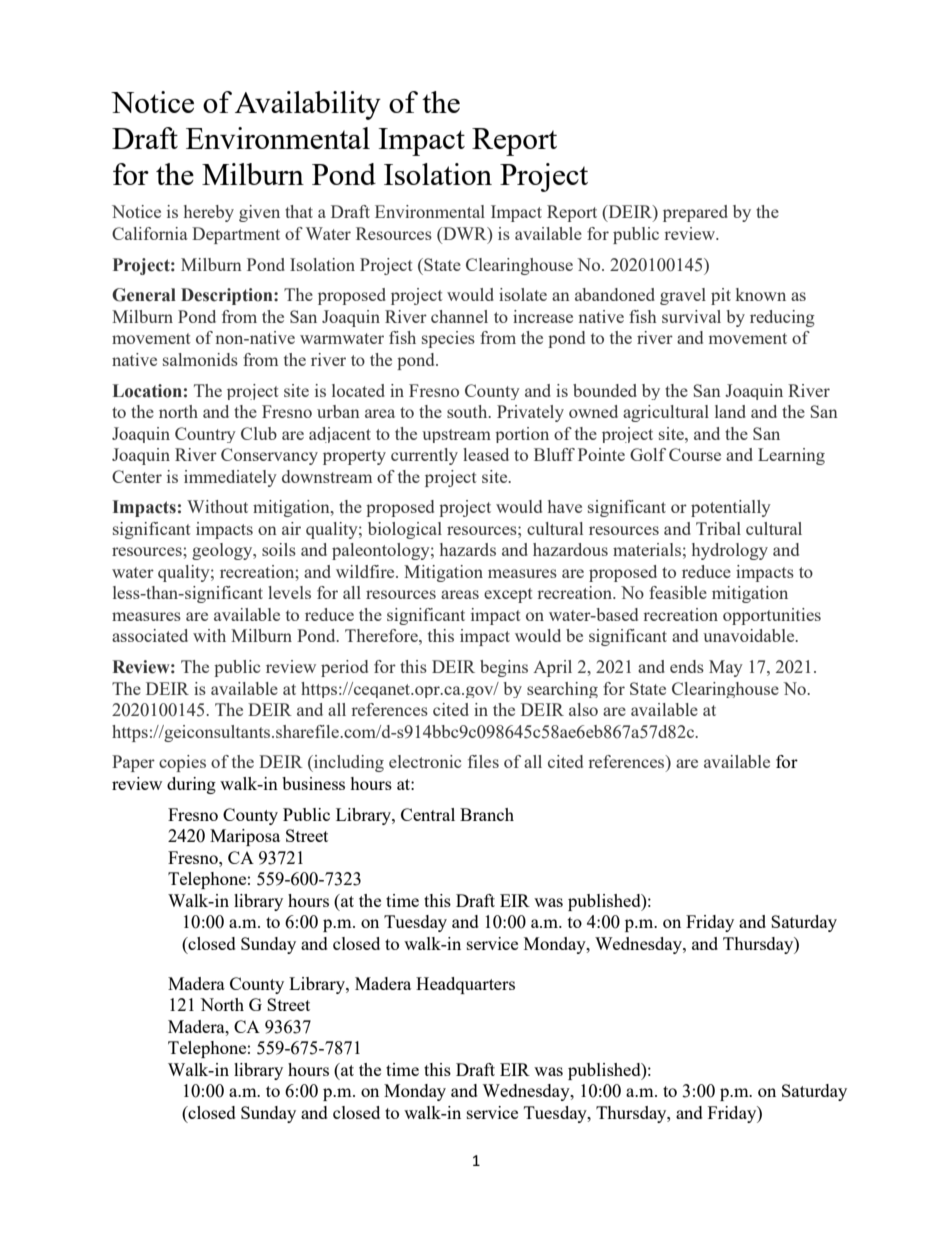 The image size is (952, 1233). Describe the element at coordinates (465, 233) in the screenshot. I see `DWR` at that location.
